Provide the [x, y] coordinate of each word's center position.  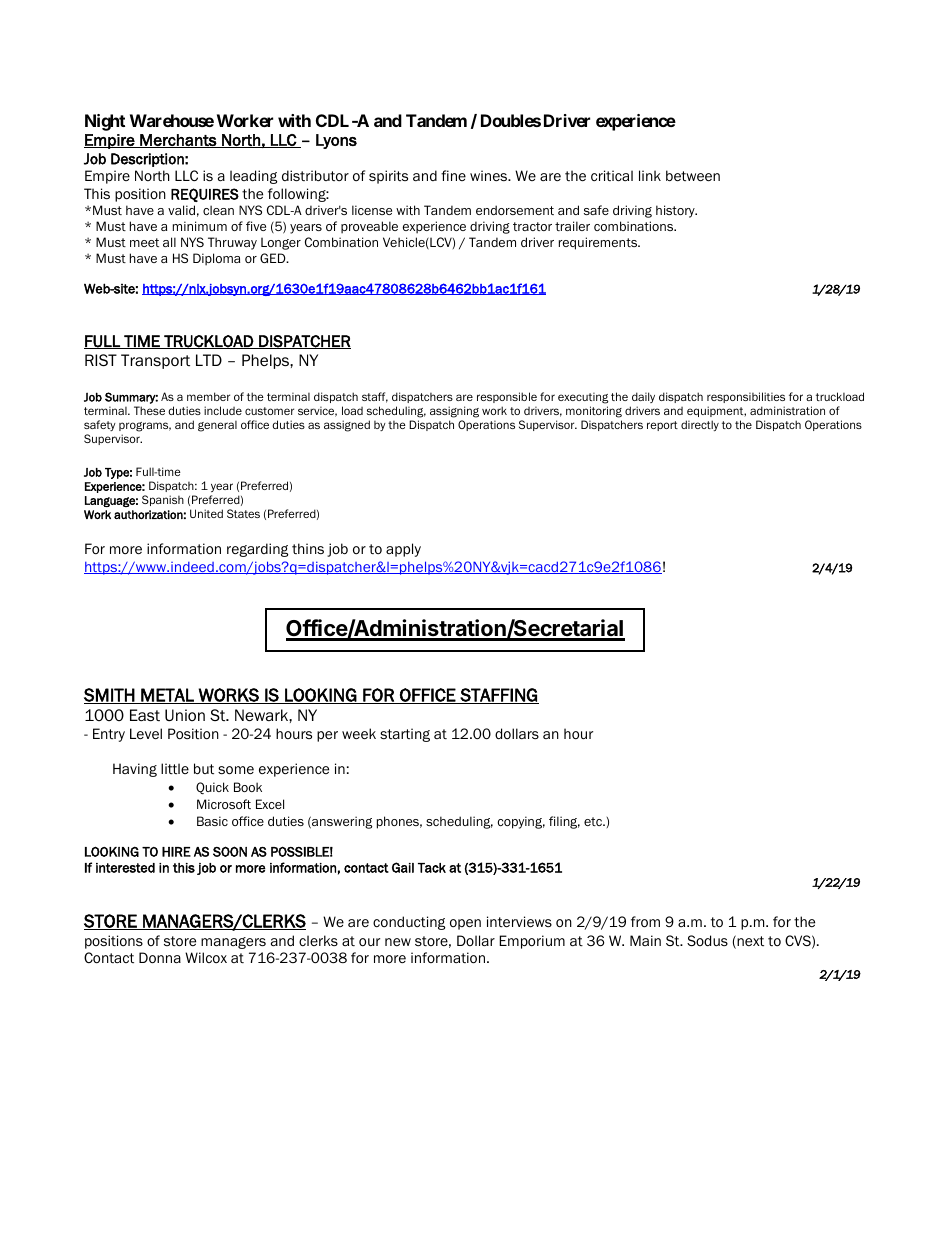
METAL [167, 696]
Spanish [163, 500]
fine [453, 175]
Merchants [178, 141]
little [175, 769]
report [662, 426]
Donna [160, 958]
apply [403, 550]
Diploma [216, 259]
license [372, 210]
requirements [599, 243]
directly [700, 425]
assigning [454, 412]
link [650, 175]
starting [405, 735]
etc [594, 821]
